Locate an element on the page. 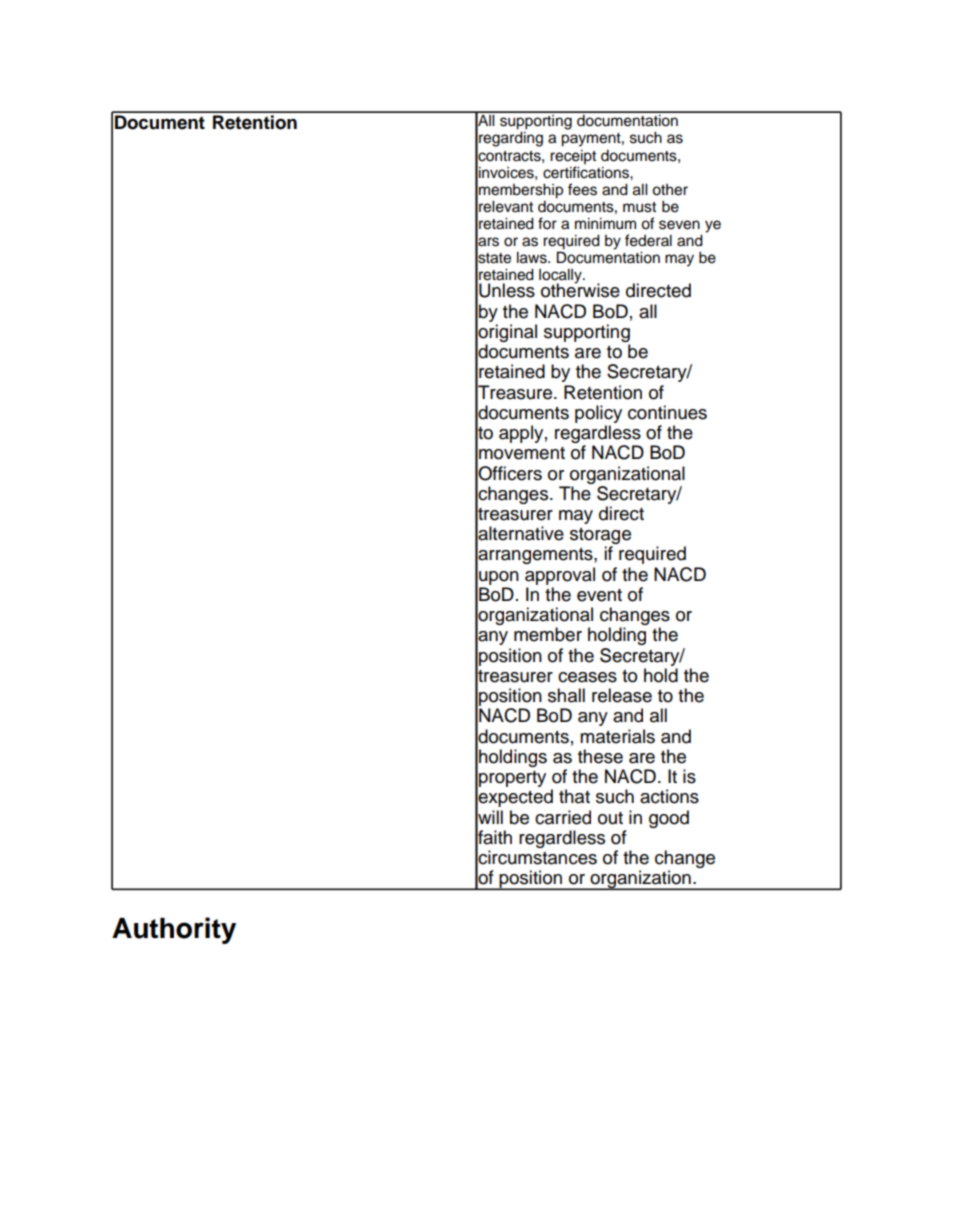  for is located at coordinates (547, 223).
